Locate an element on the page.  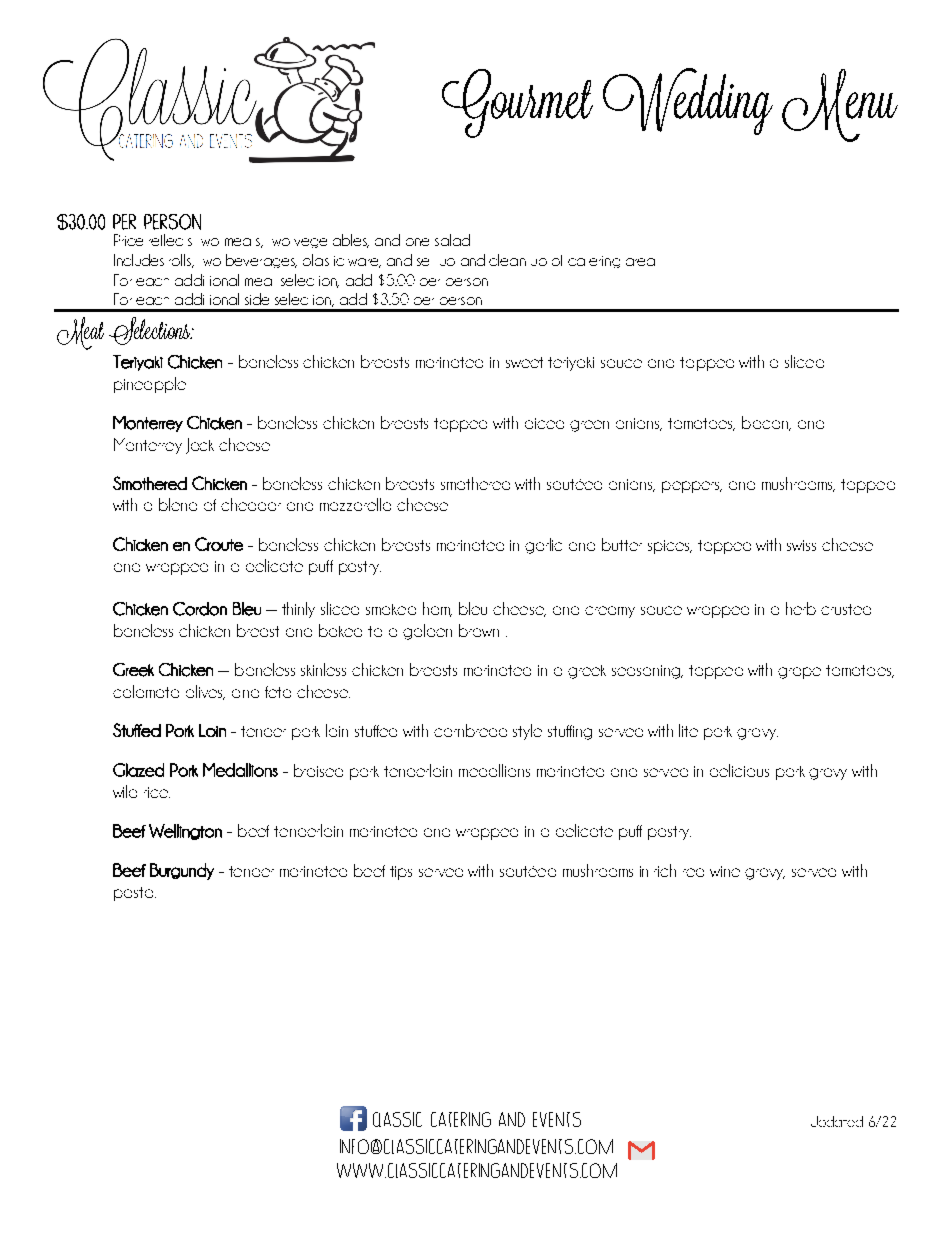
bacon is located at coordinates (766, 423).
